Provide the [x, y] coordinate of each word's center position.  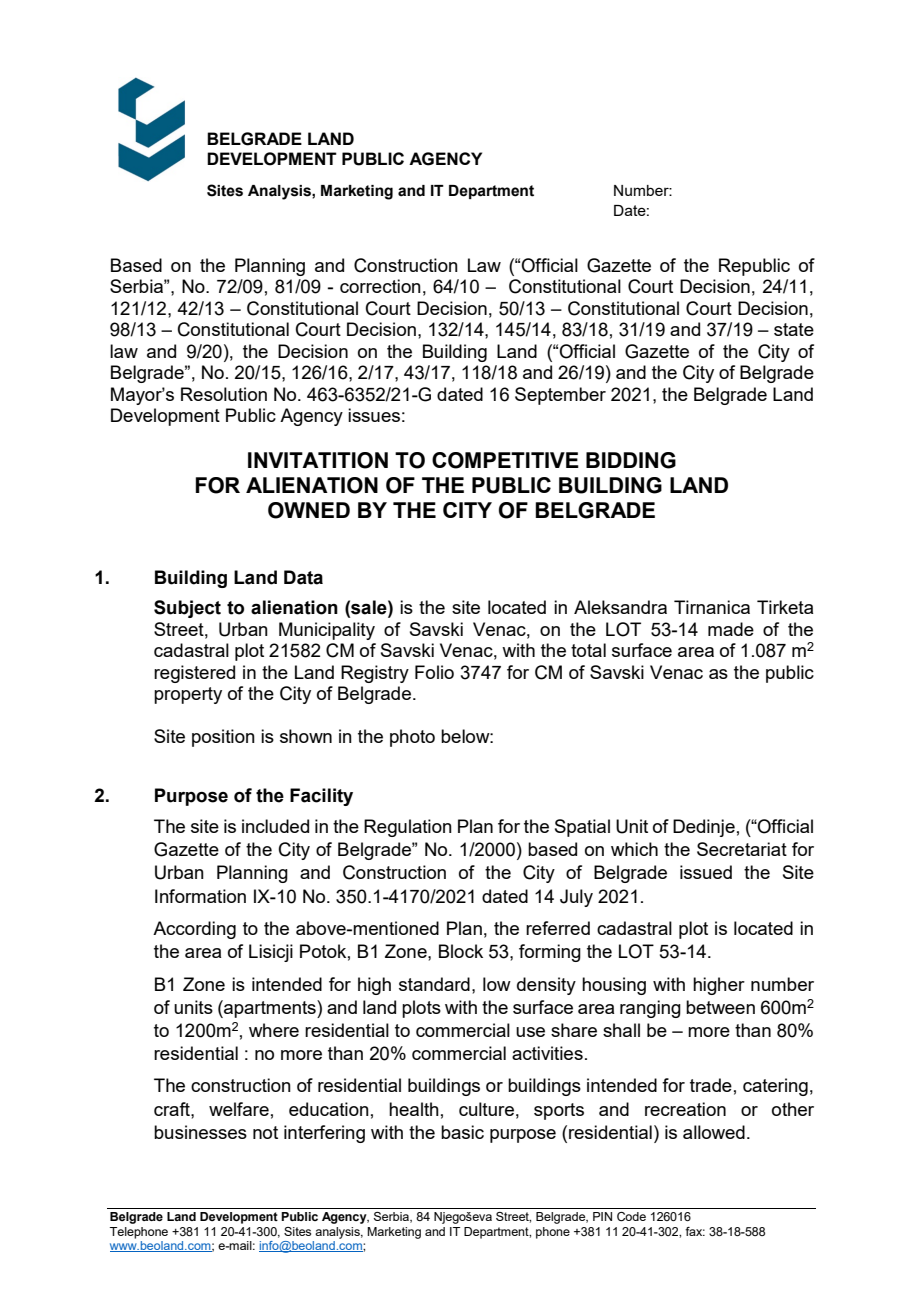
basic [462, 1132]
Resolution [224, 394]
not [265, 1132]
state [794, 329]
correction [380, 286]
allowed [714, 1132]
